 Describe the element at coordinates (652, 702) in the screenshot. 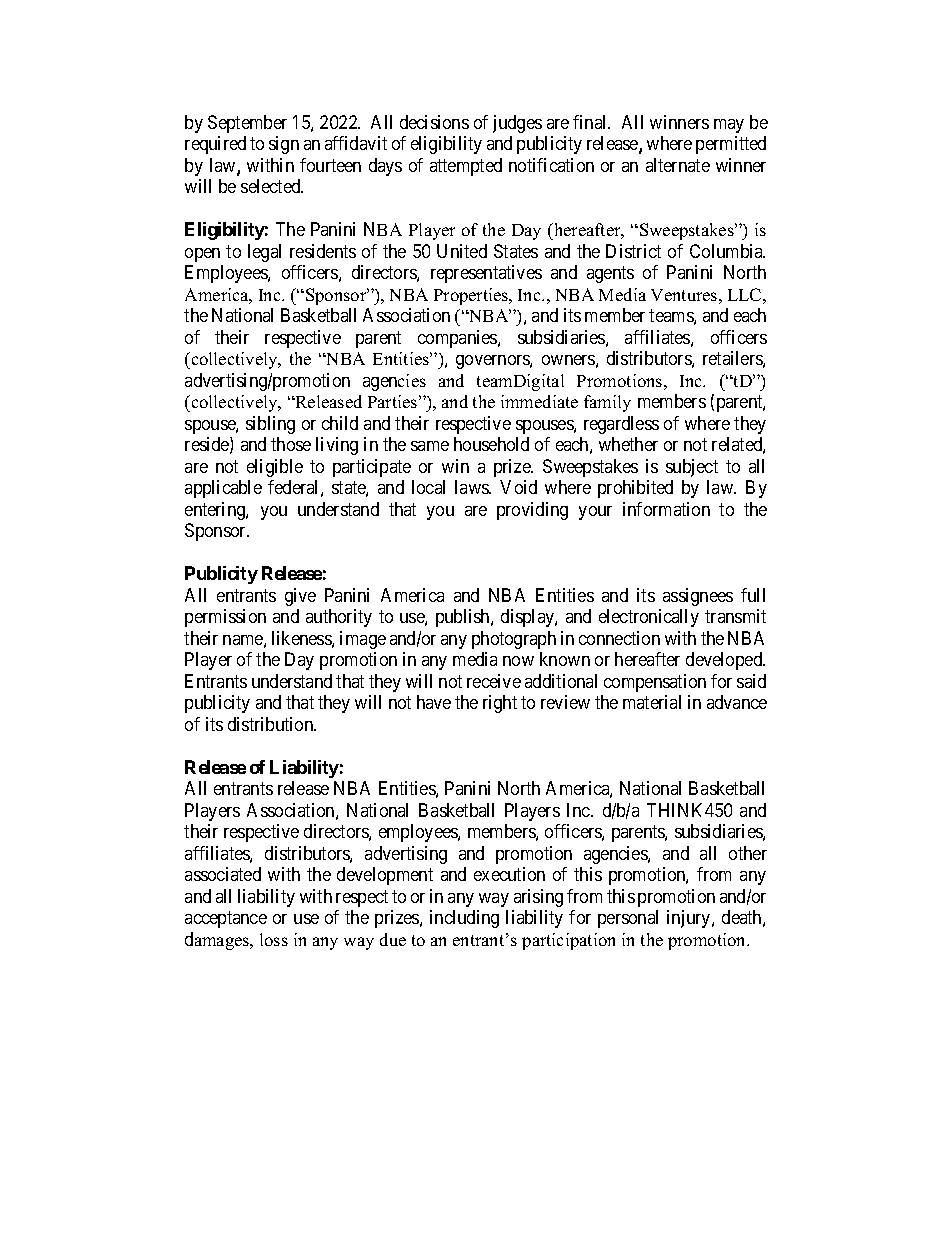

I see `material` at that location.
